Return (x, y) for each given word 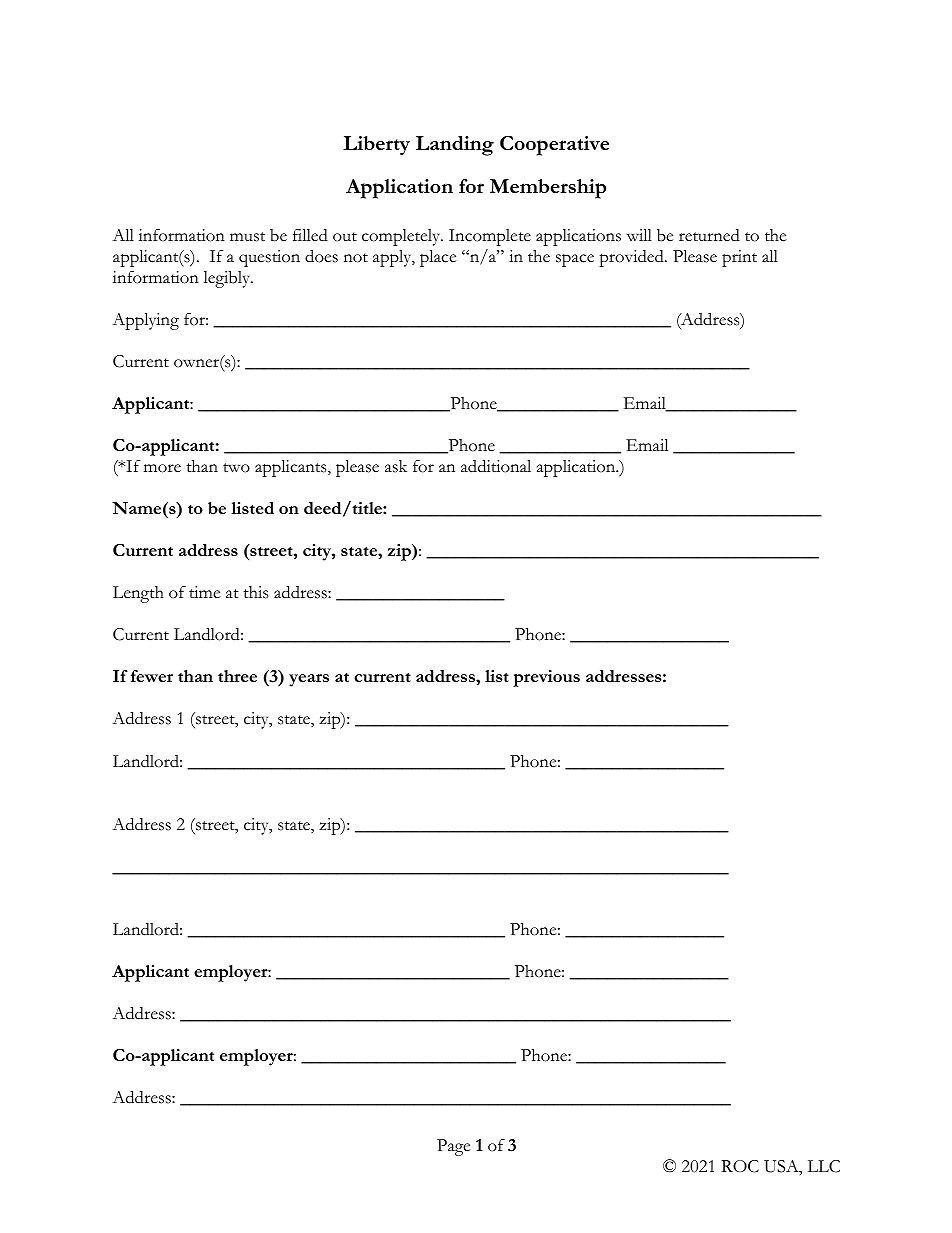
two (236, 468)
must (247, 237)
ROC (740, 1166)
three (237, 676)
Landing (455, 146)
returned (709, 235)
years (309, 680)
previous (546, 678)
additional (496, 466)
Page (453, 1147)
